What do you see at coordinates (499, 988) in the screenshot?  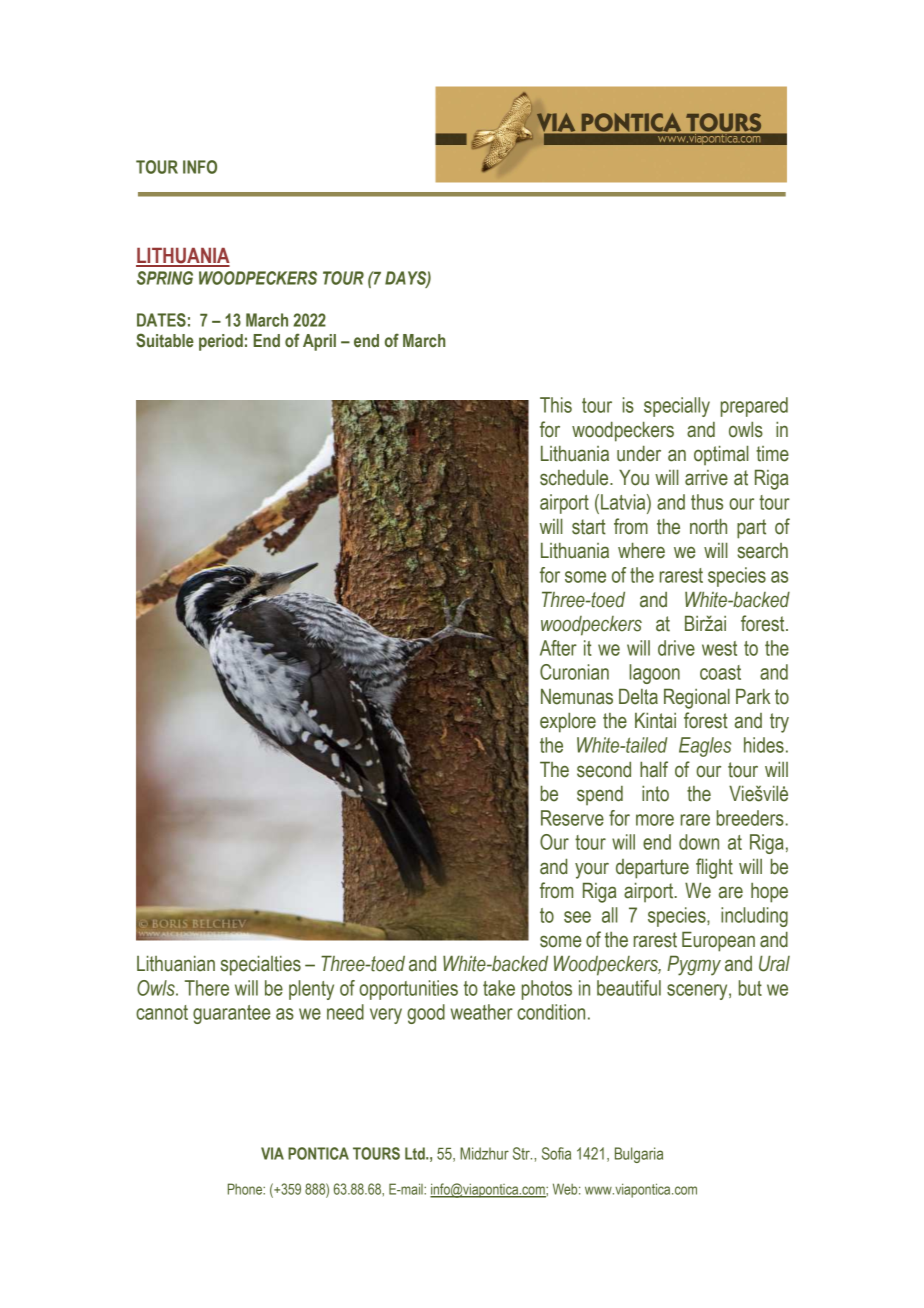 I see `take` at bounding box center [499, 988].
